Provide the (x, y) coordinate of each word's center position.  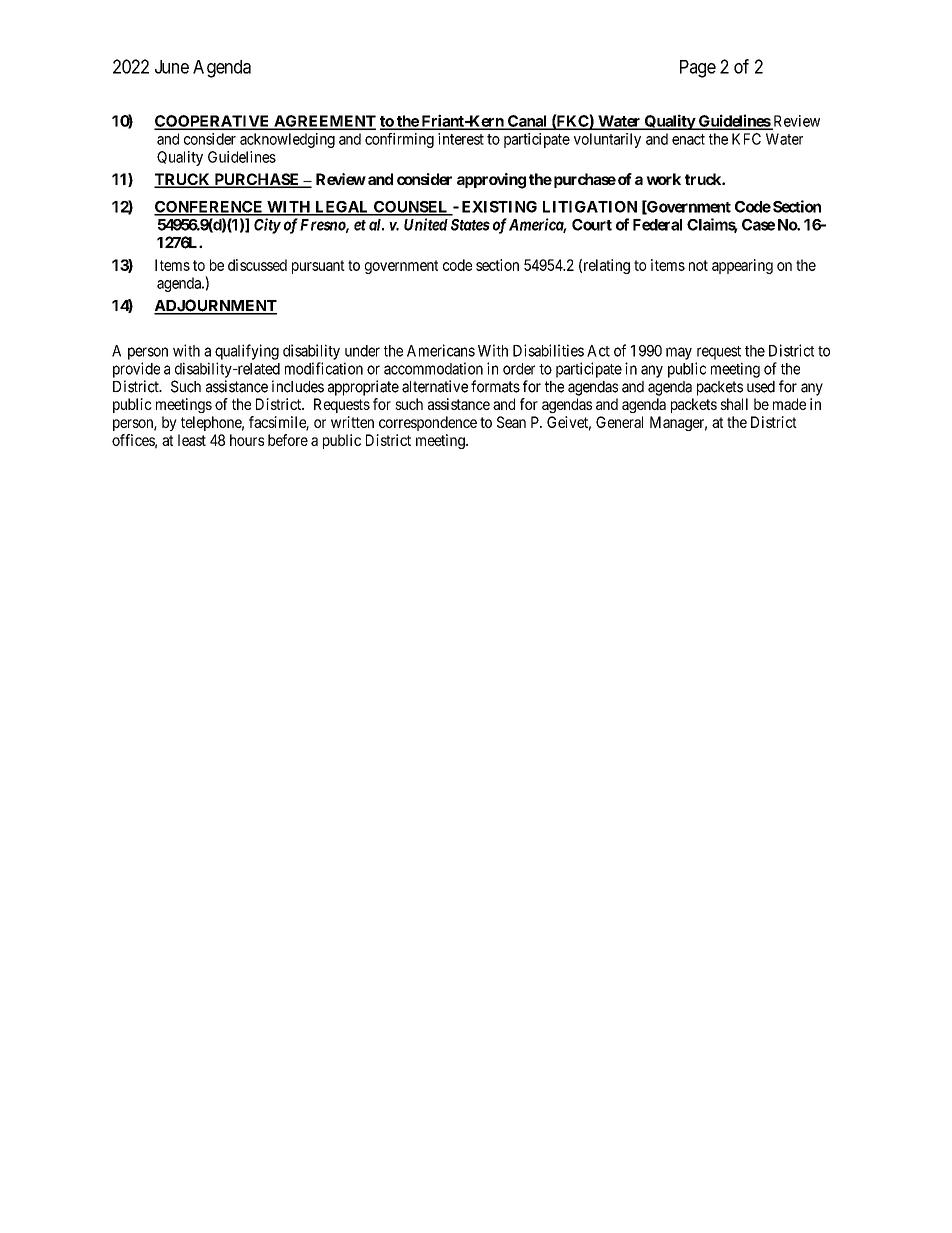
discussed (257, 265)
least (192, 440)
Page (698, 69)
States (470, 225)
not (698, 265)
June (172, 67)
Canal (527, 122)
